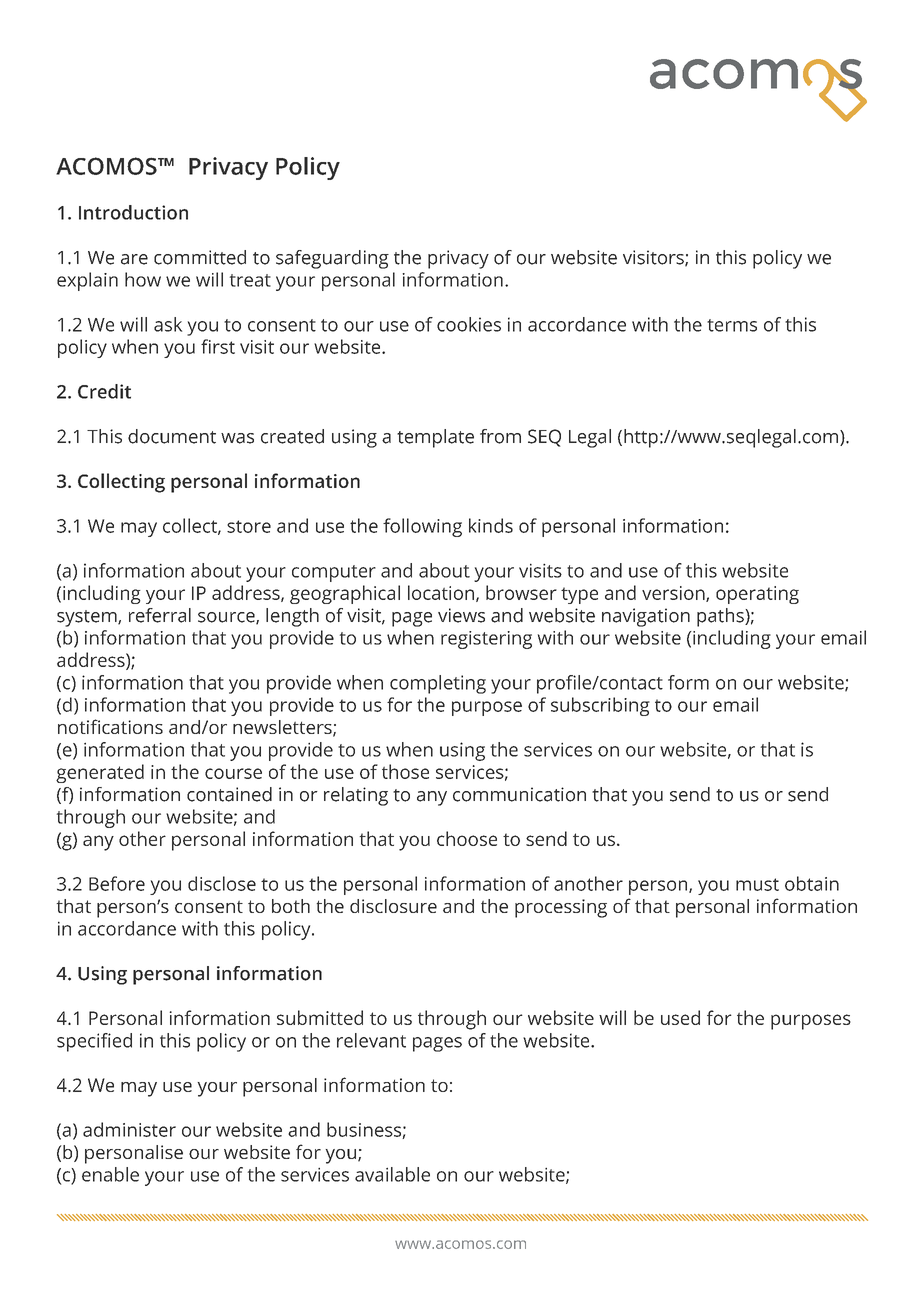 This screenshot has width=924, height=1308. What do you see at coordinates (110, 726) in the screenshot?
I see `notifications` at bounding box center [110, 726].
